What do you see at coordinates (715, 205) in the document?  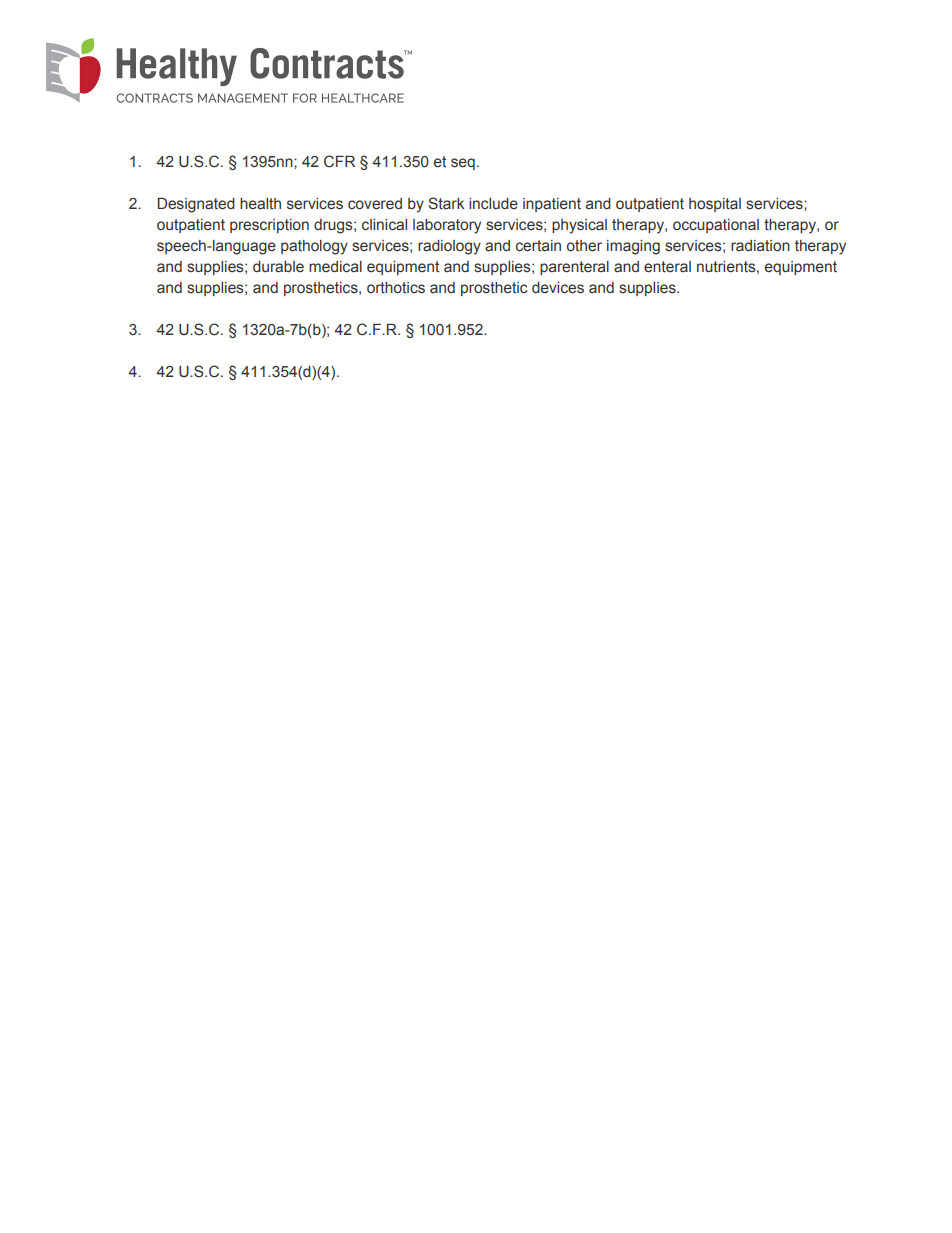 I see `hospital` at bounding box center [715, 205].
